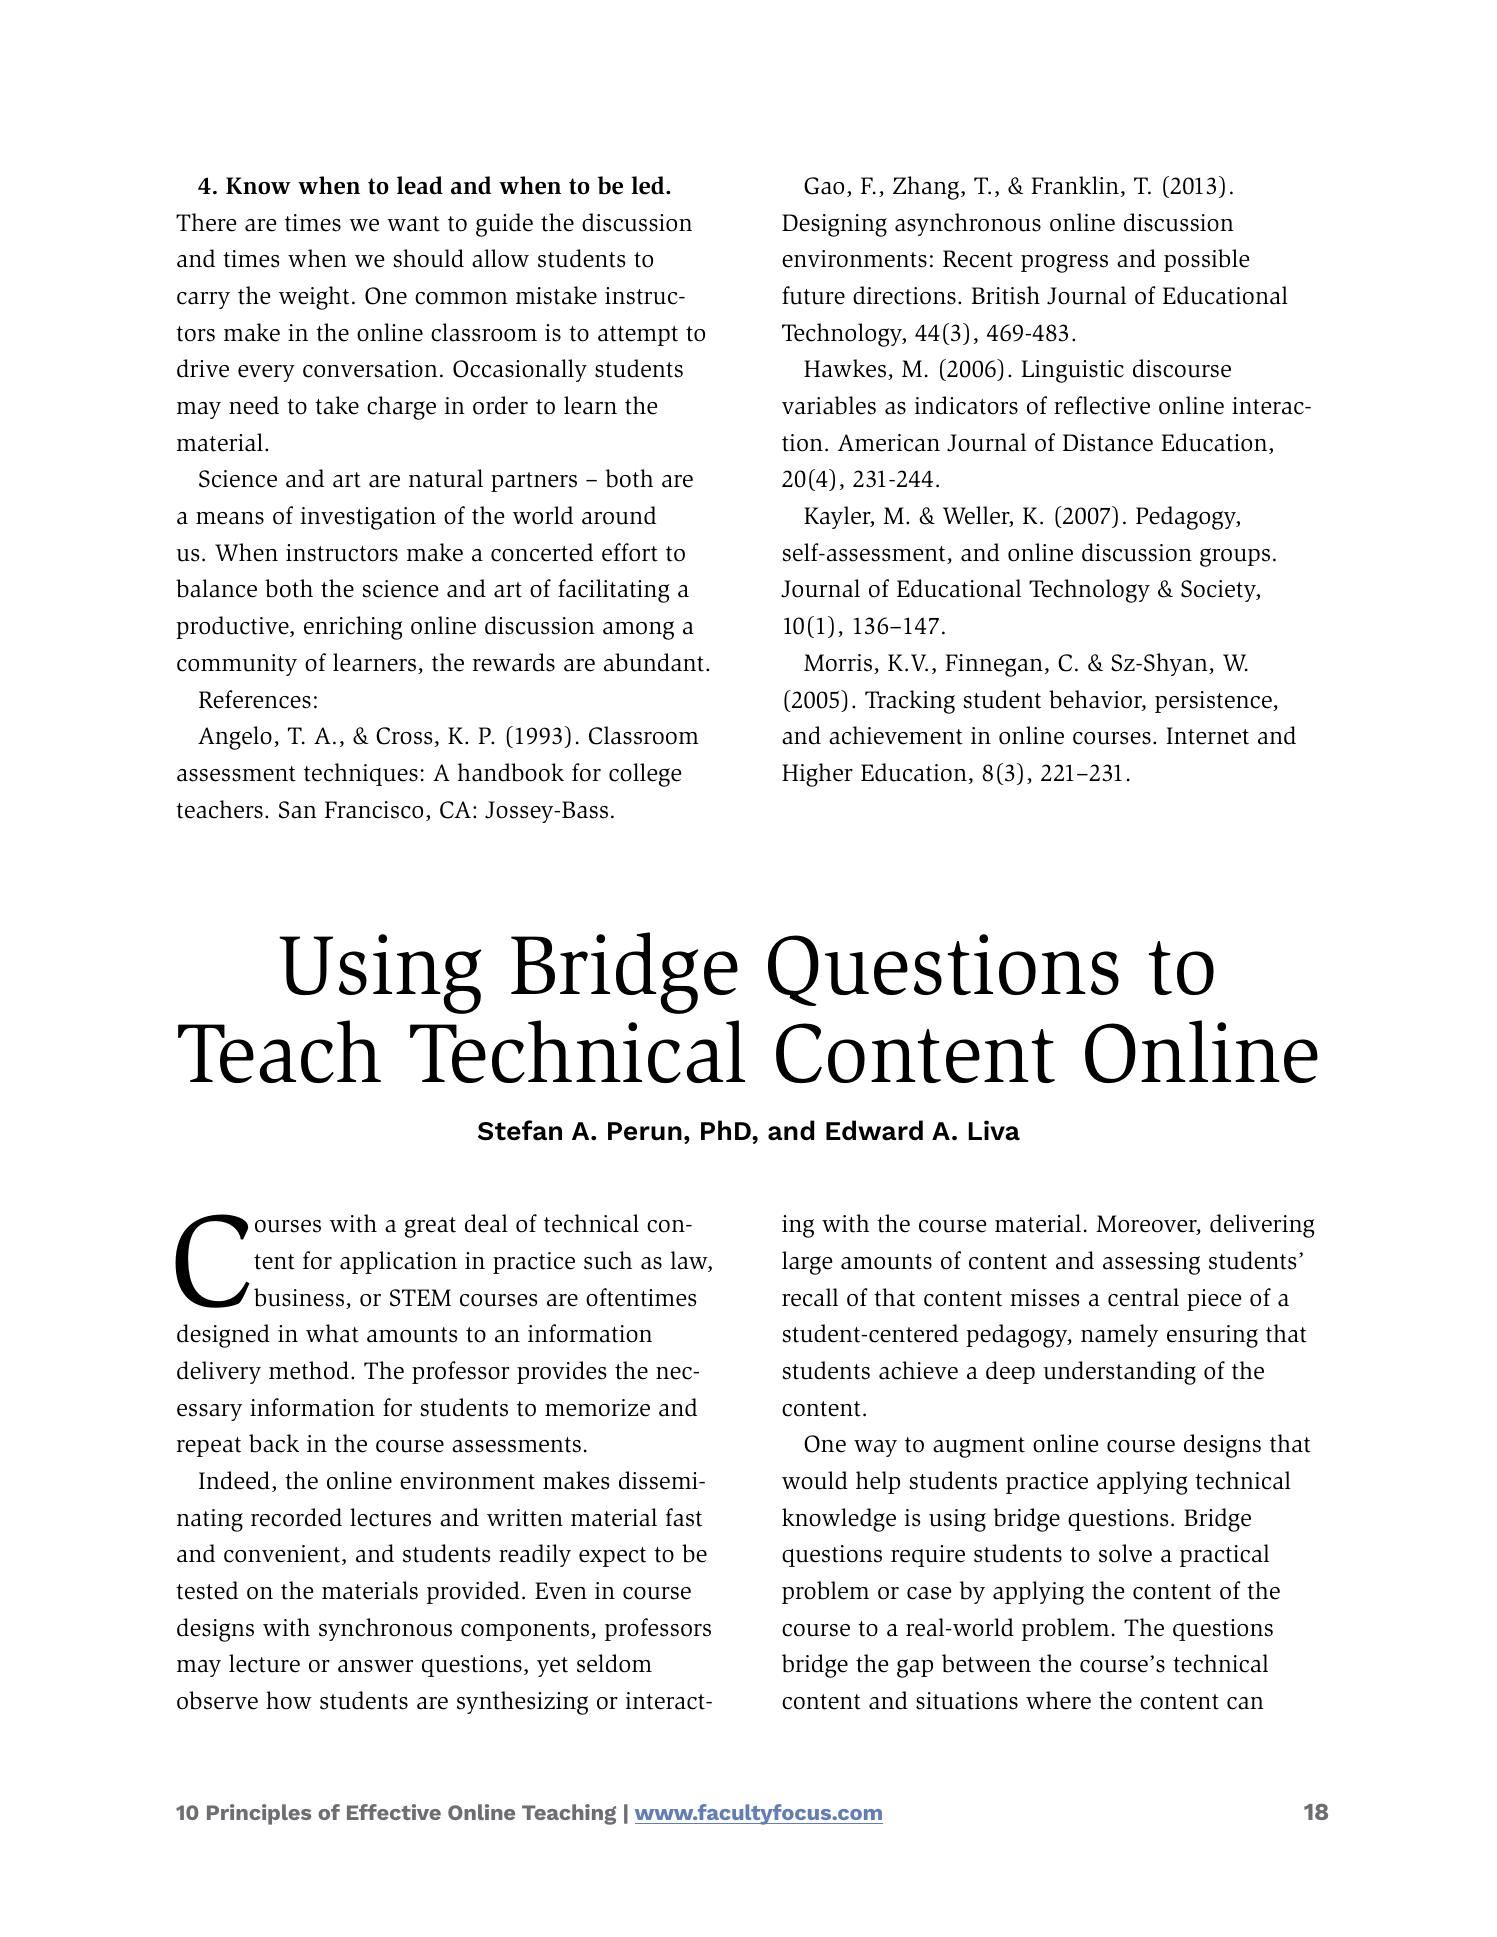  Describe the element at coordinates (361, 774) in the screenshot. I see `techniques` at that location.
